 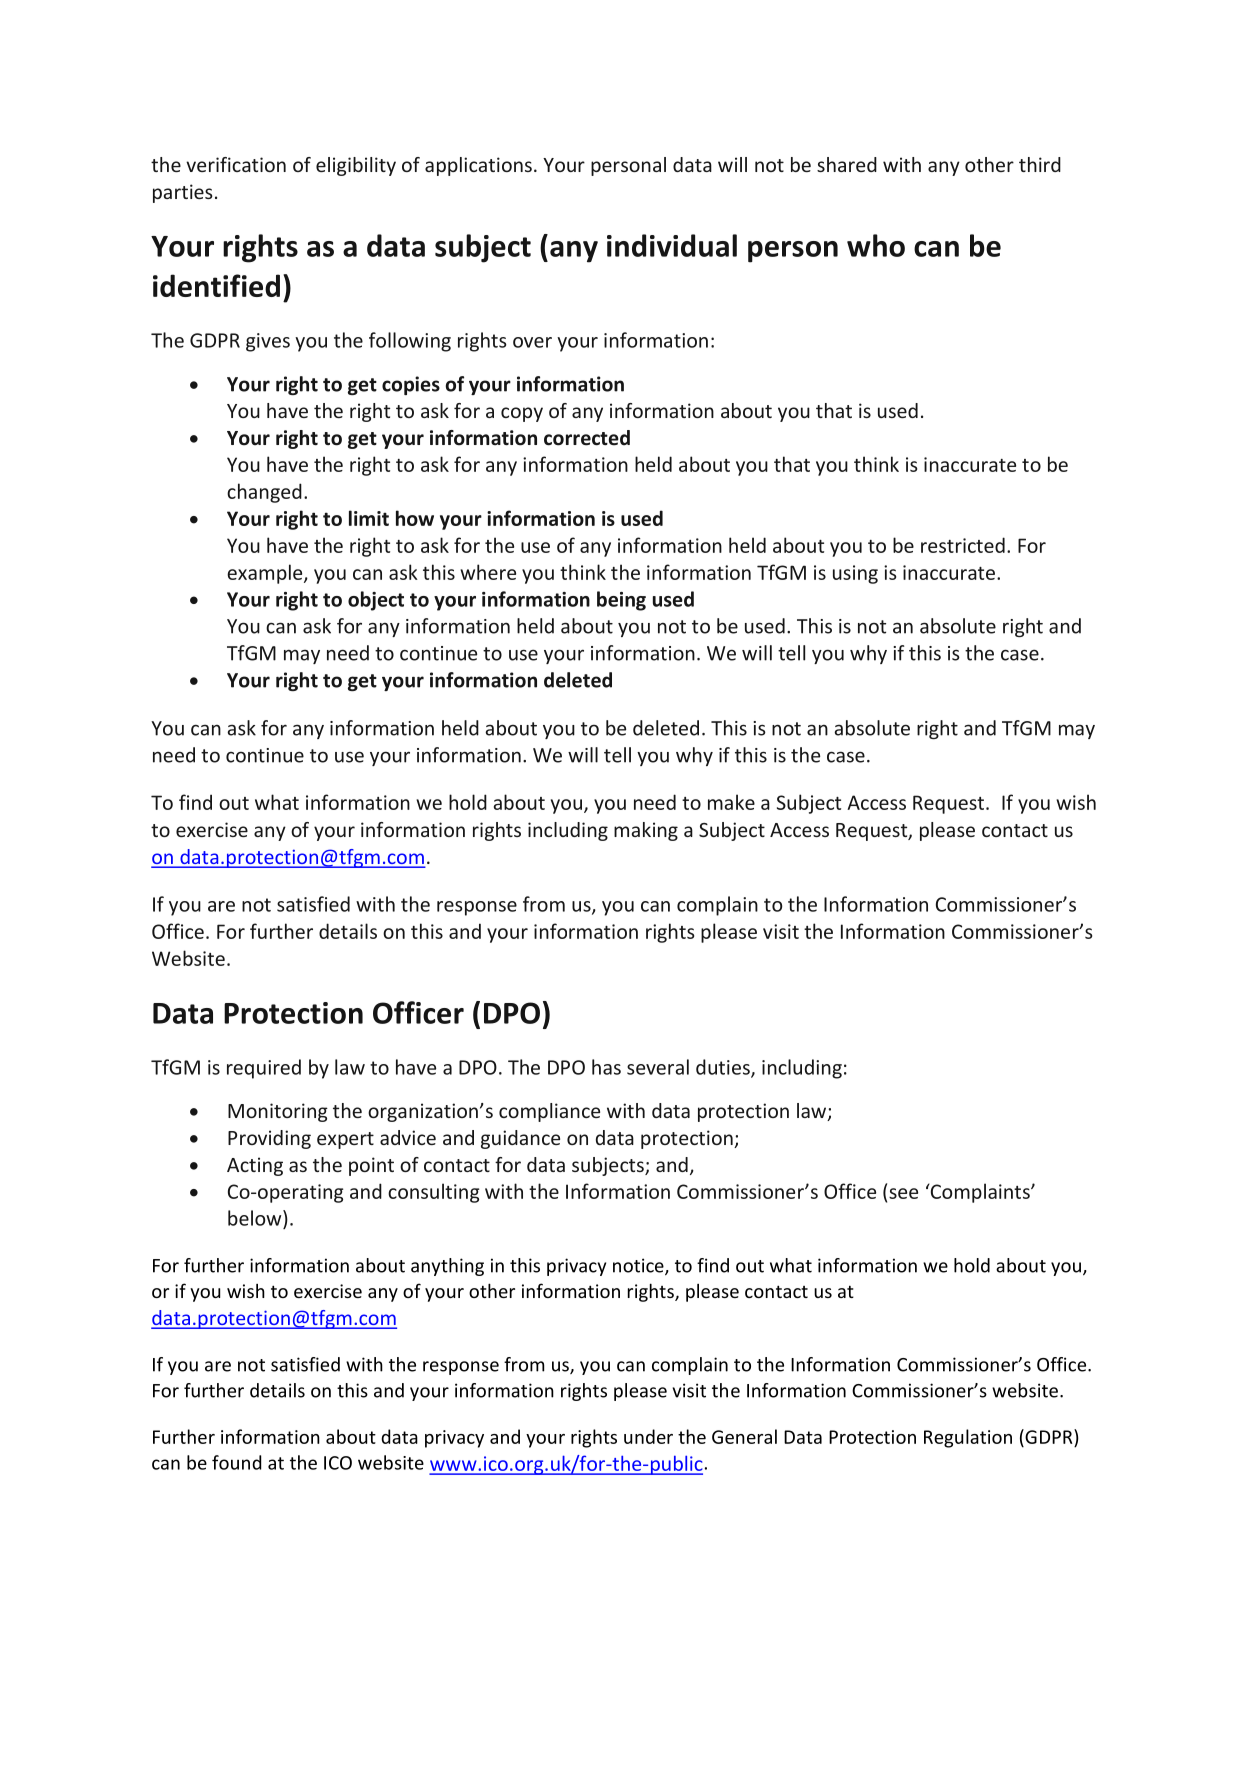 What do you see at coordinates (876, 245) in the screenshot?
I see `who` at bounding box center [876, 245].
